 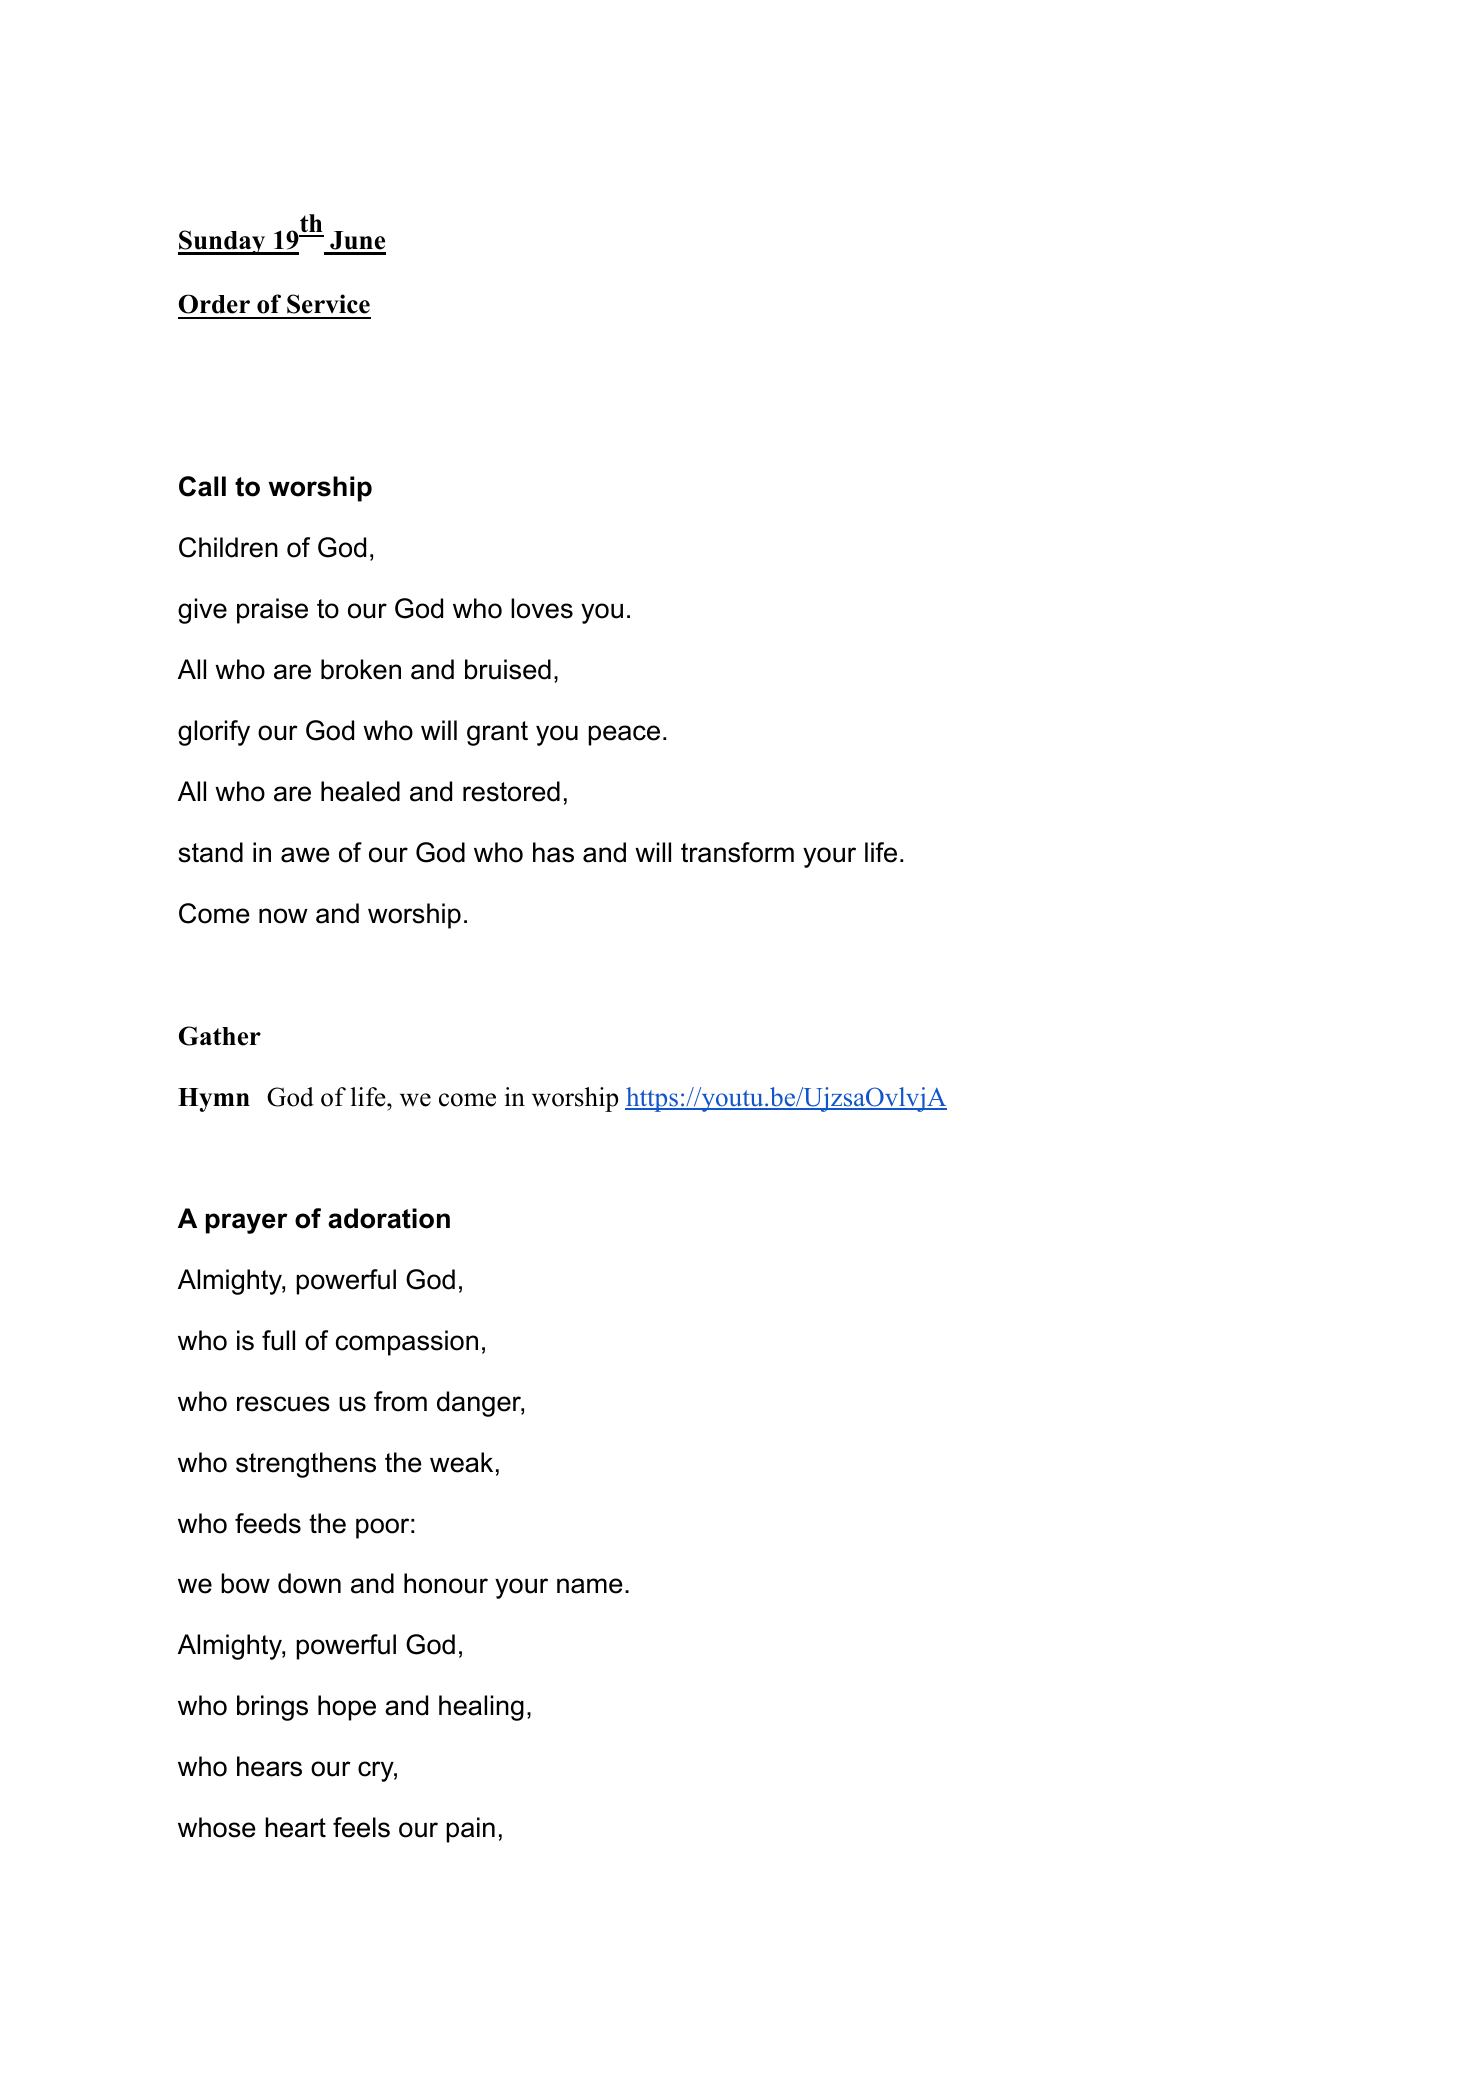 What do you see at coordinates (624, 735) in the image?
I see `peace` at bounding box center [624, 735].
